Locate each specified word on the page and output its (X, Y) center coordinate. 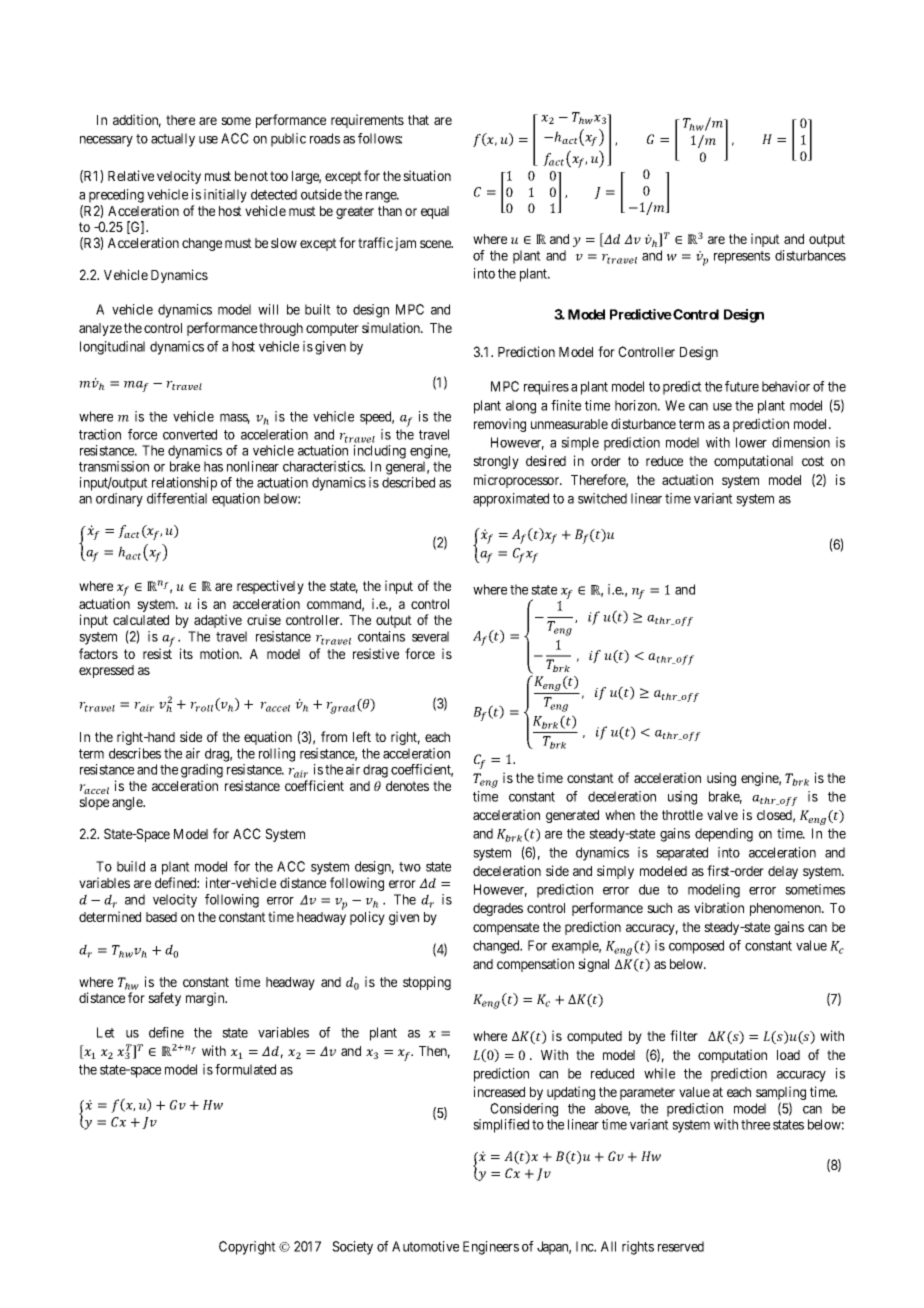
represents (742, 257)
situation (427, 175)
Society (352, 1248)
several (430, 636)
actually (173, 140)
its (186, 653)
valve (722, 815)
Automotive (425, 1246)
